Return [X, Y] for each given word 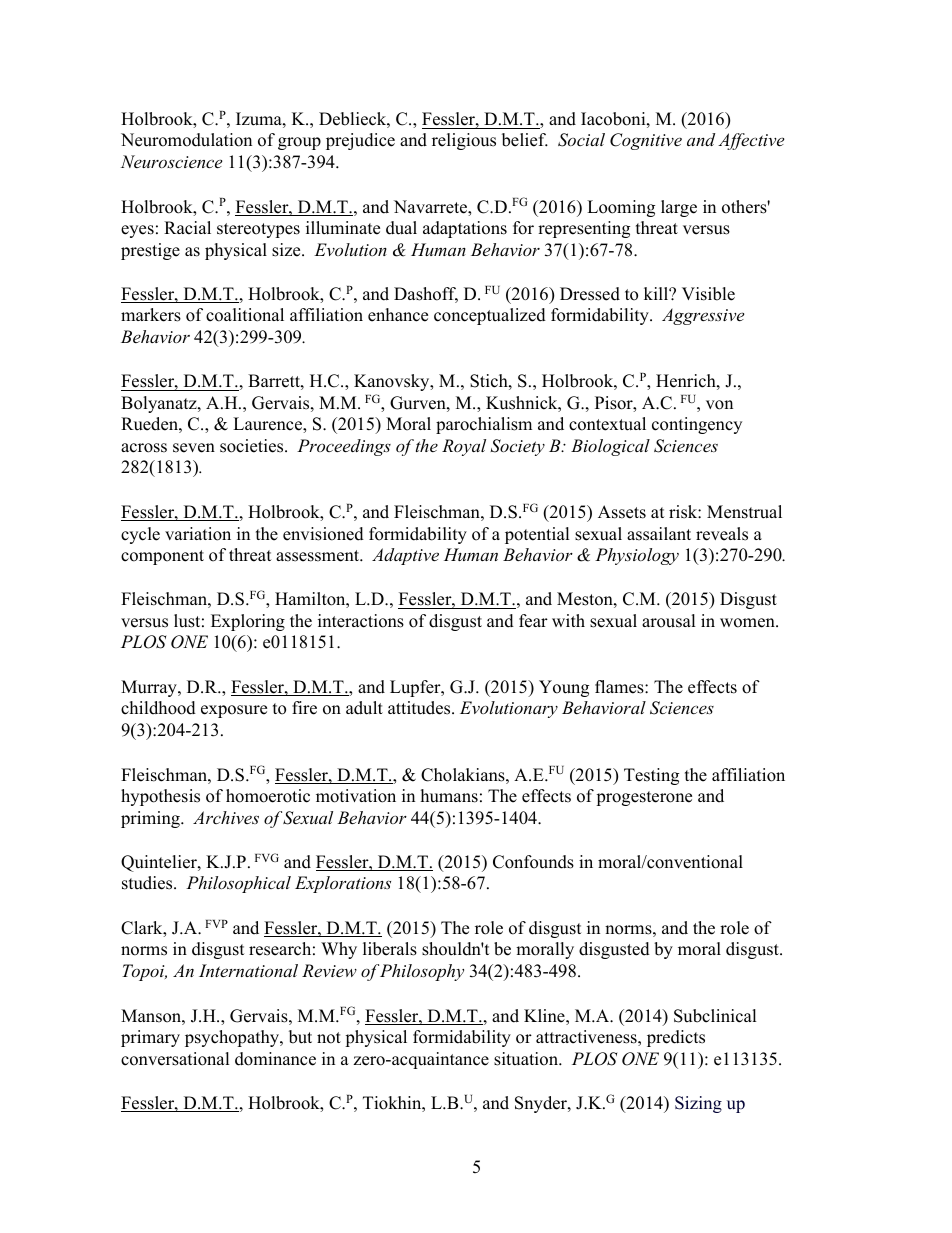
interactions [361, 621]
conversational [175, 1059]
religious [464, 141]
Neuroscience [171, 161]
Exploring [248, 622]
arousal [669, 621]
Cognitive [646, 141]
